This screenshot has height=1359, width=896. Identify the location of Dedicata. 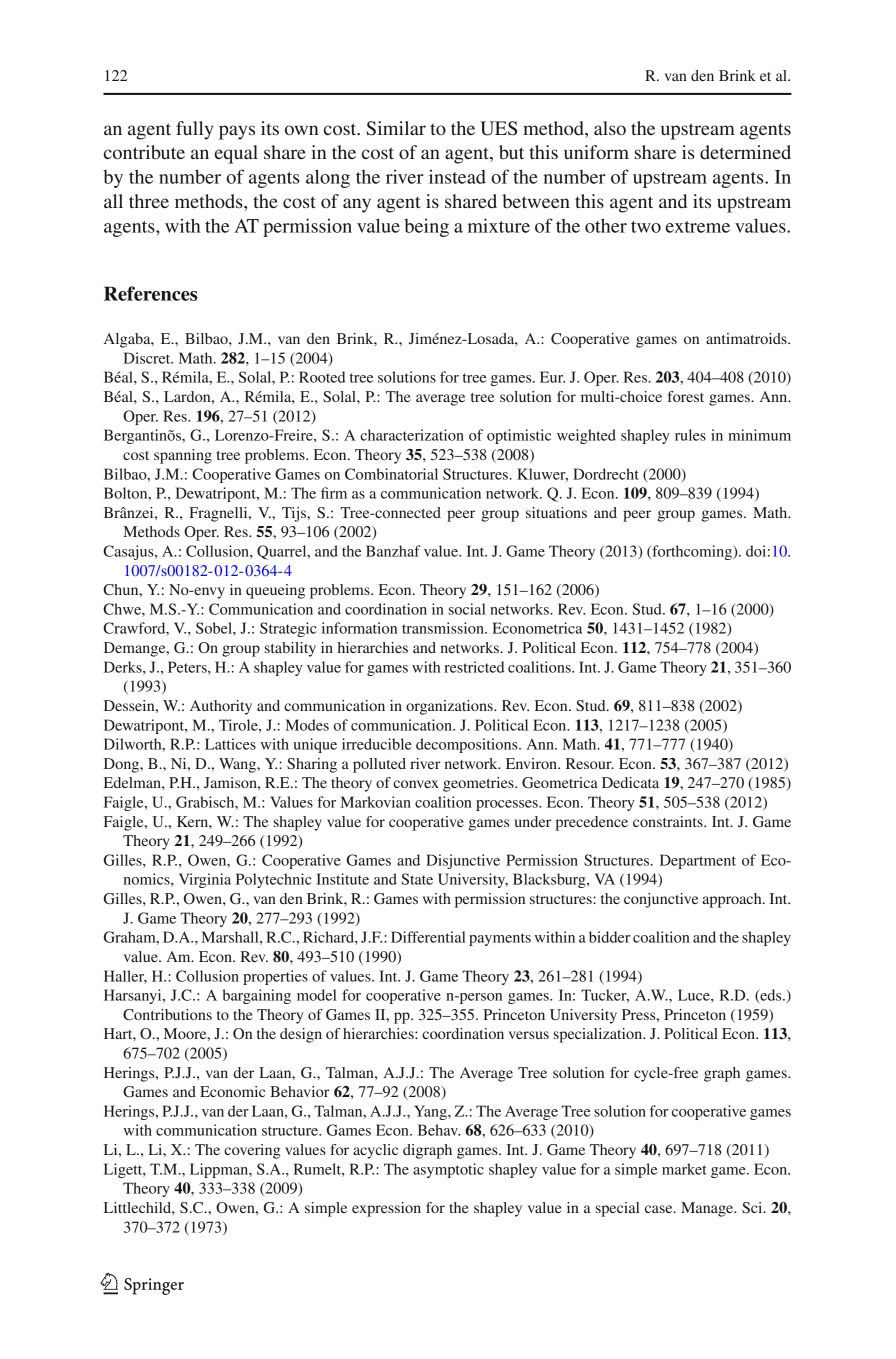
(630, 782).
